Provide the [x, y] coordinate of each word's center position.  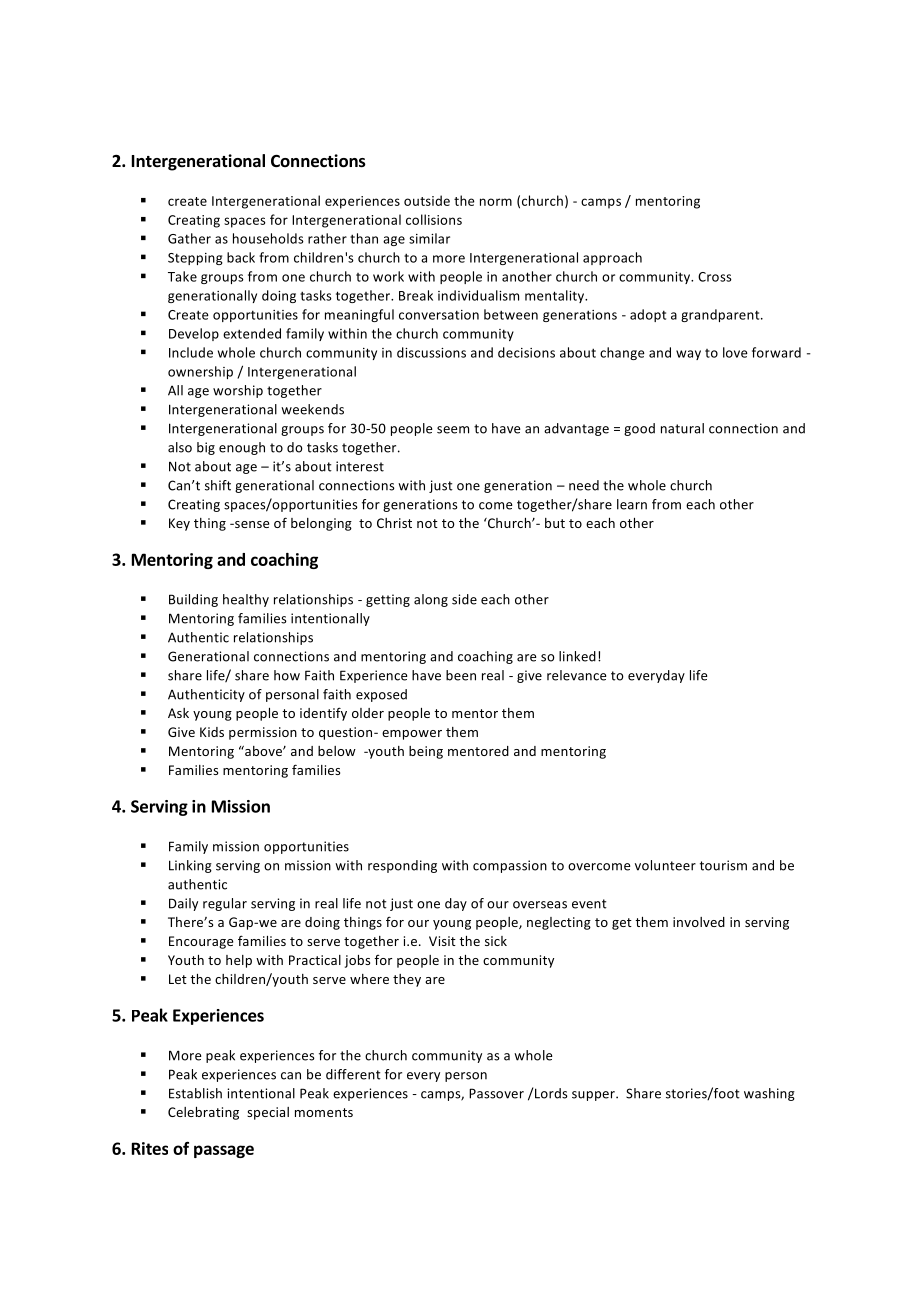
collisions [434, 219]
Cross [715, 277]
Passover [496, 1093]
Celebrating [203, 1113]
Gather [189, 238]
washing [769, 1094]
